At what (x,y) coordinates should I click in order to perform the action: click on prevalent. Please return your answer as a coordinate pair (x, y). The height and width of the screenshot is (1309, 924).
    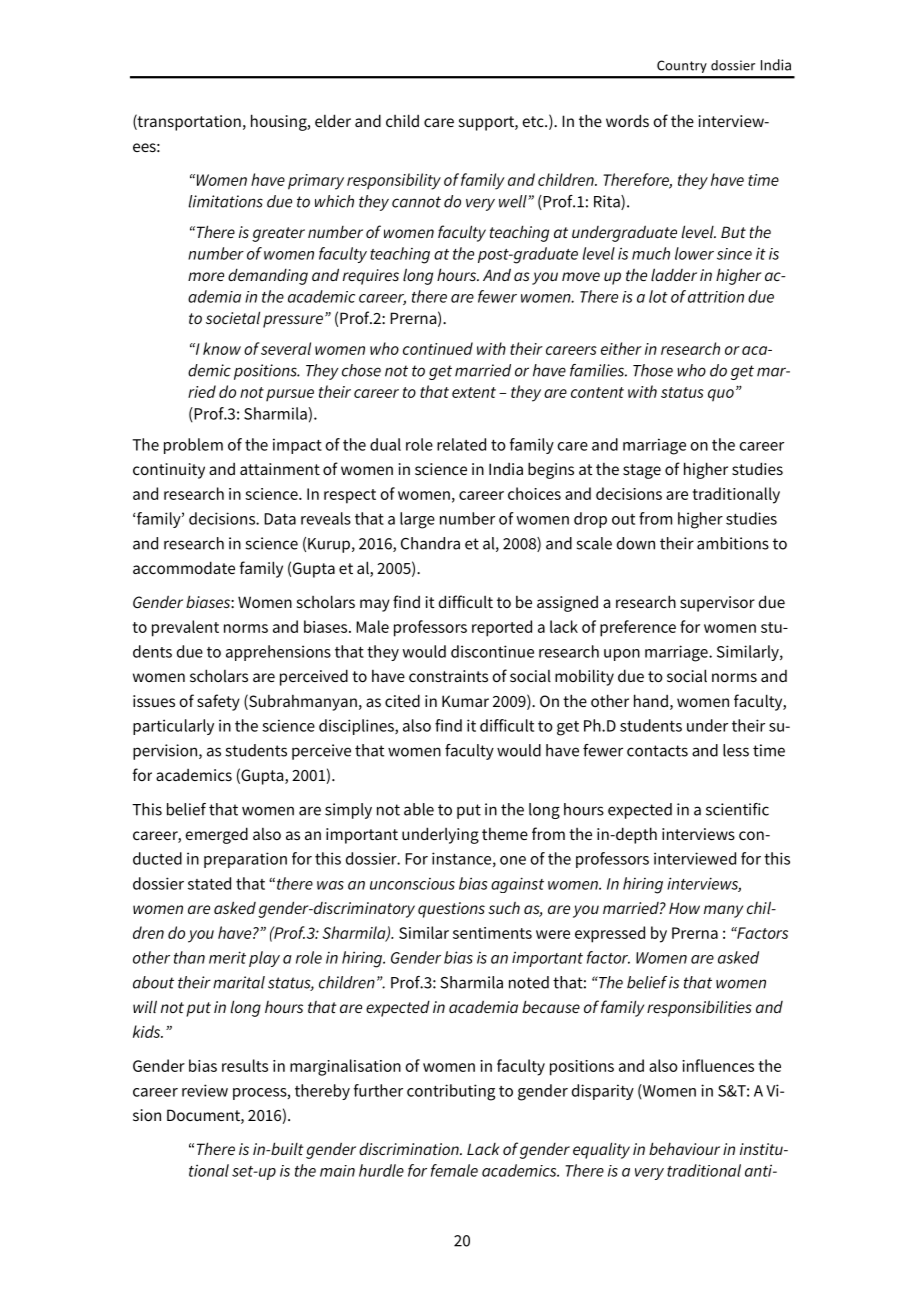
    Looking at the image, I should click on (185, 628).
